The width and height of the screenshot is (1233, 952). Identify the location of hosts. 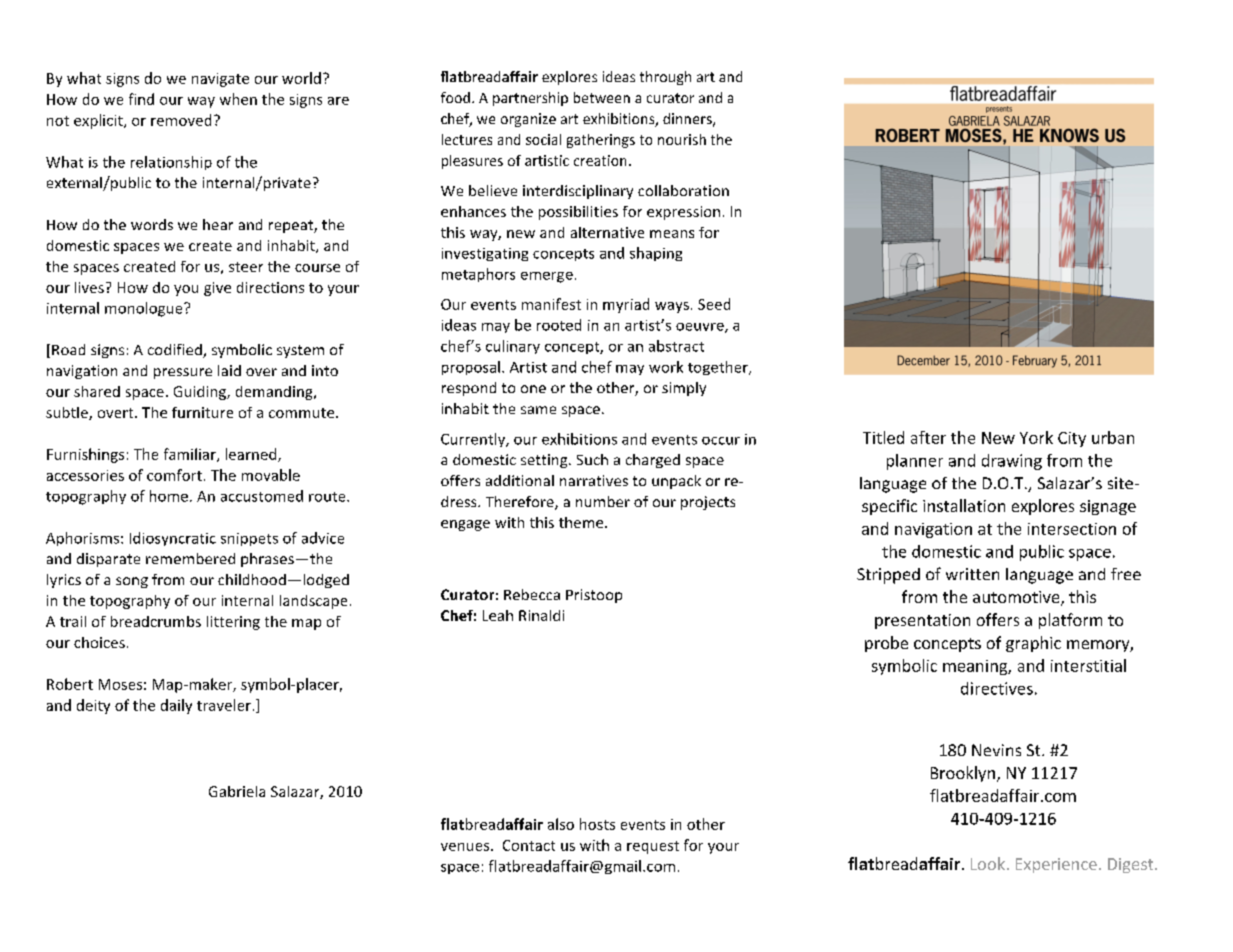
(597, 824).
